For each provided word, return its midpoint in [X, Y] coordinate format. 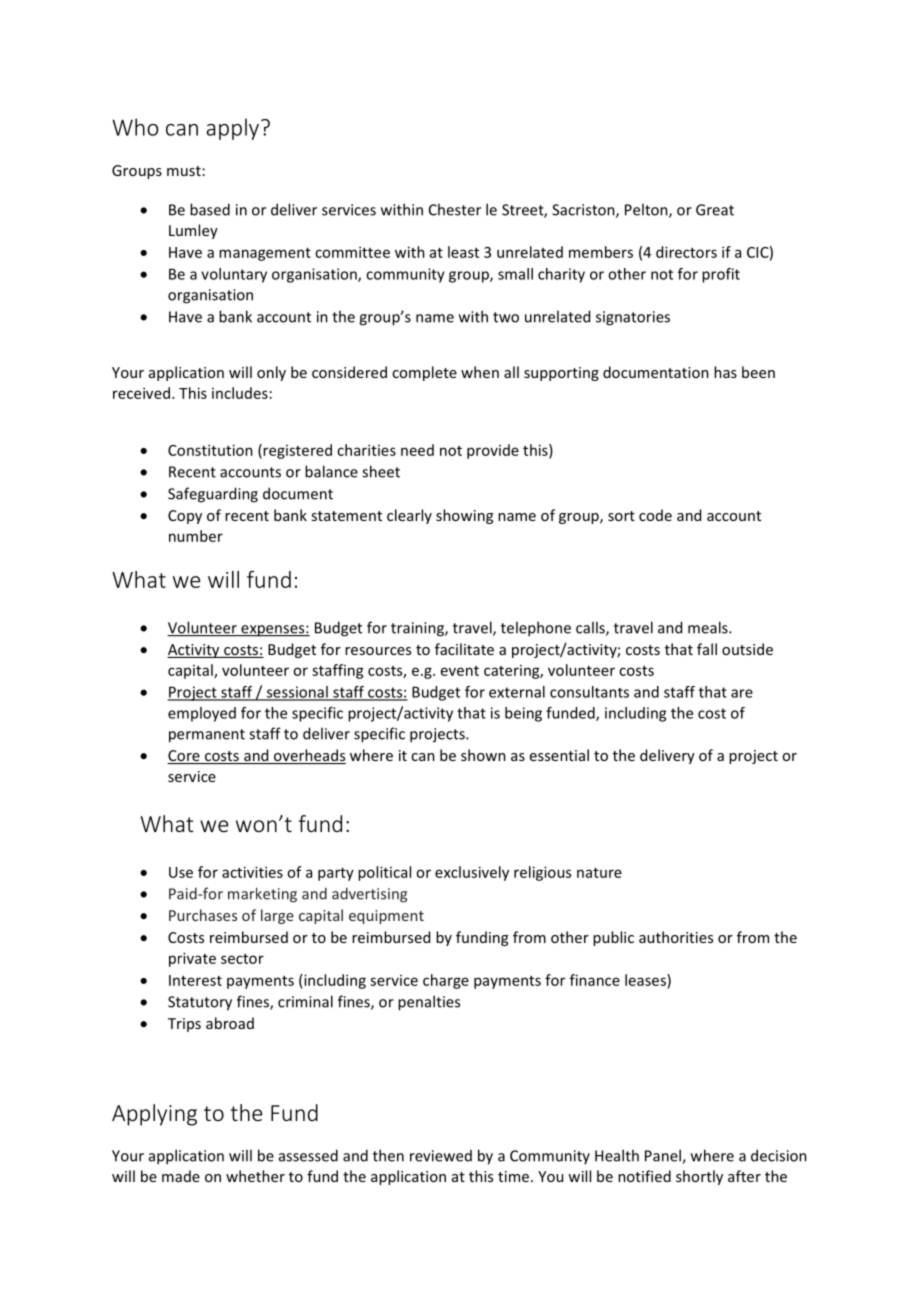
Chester [455, 209]
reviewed [441, 1156]
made [181, 1176]
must [184, 171]
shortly [699, 1177]
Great [715, 210]
